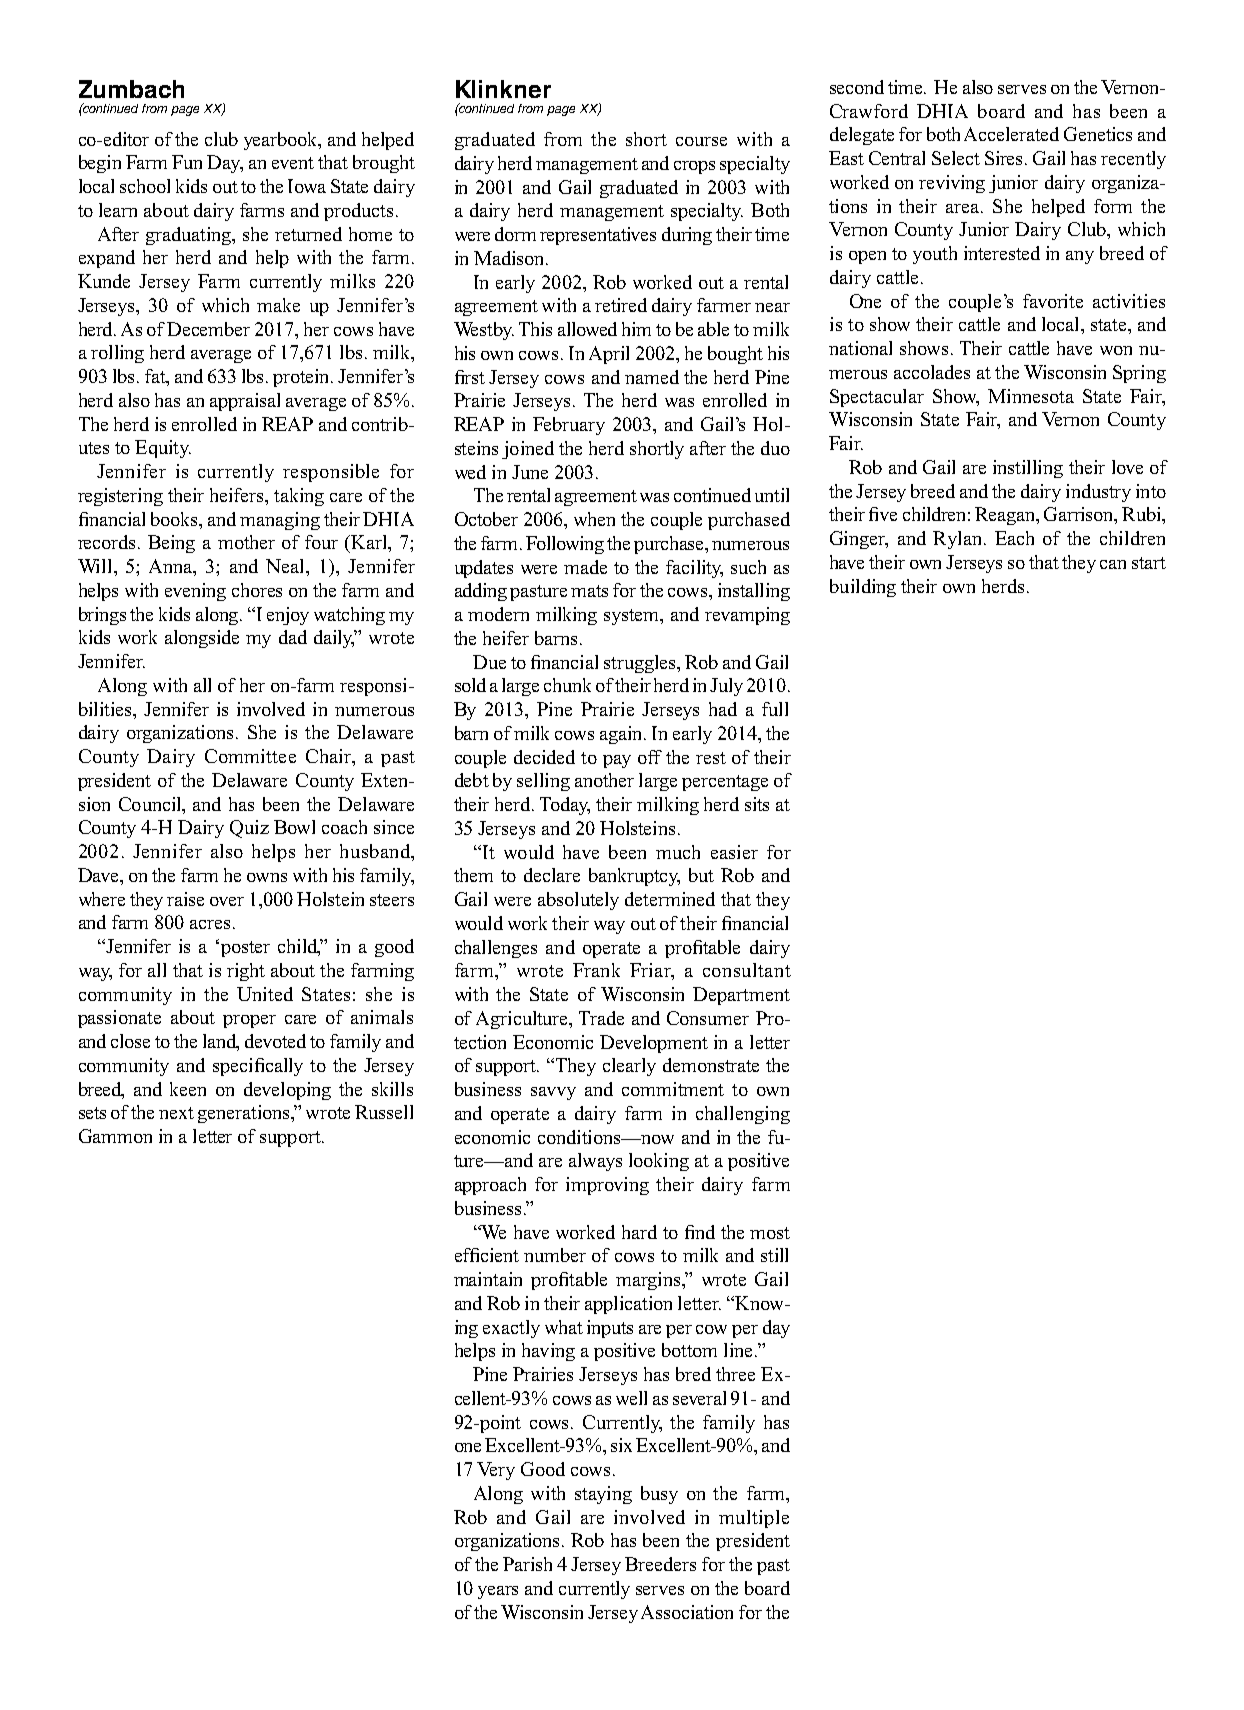 The image size is (1244, 1710). I want to click on Association, so click(687, 1612).
